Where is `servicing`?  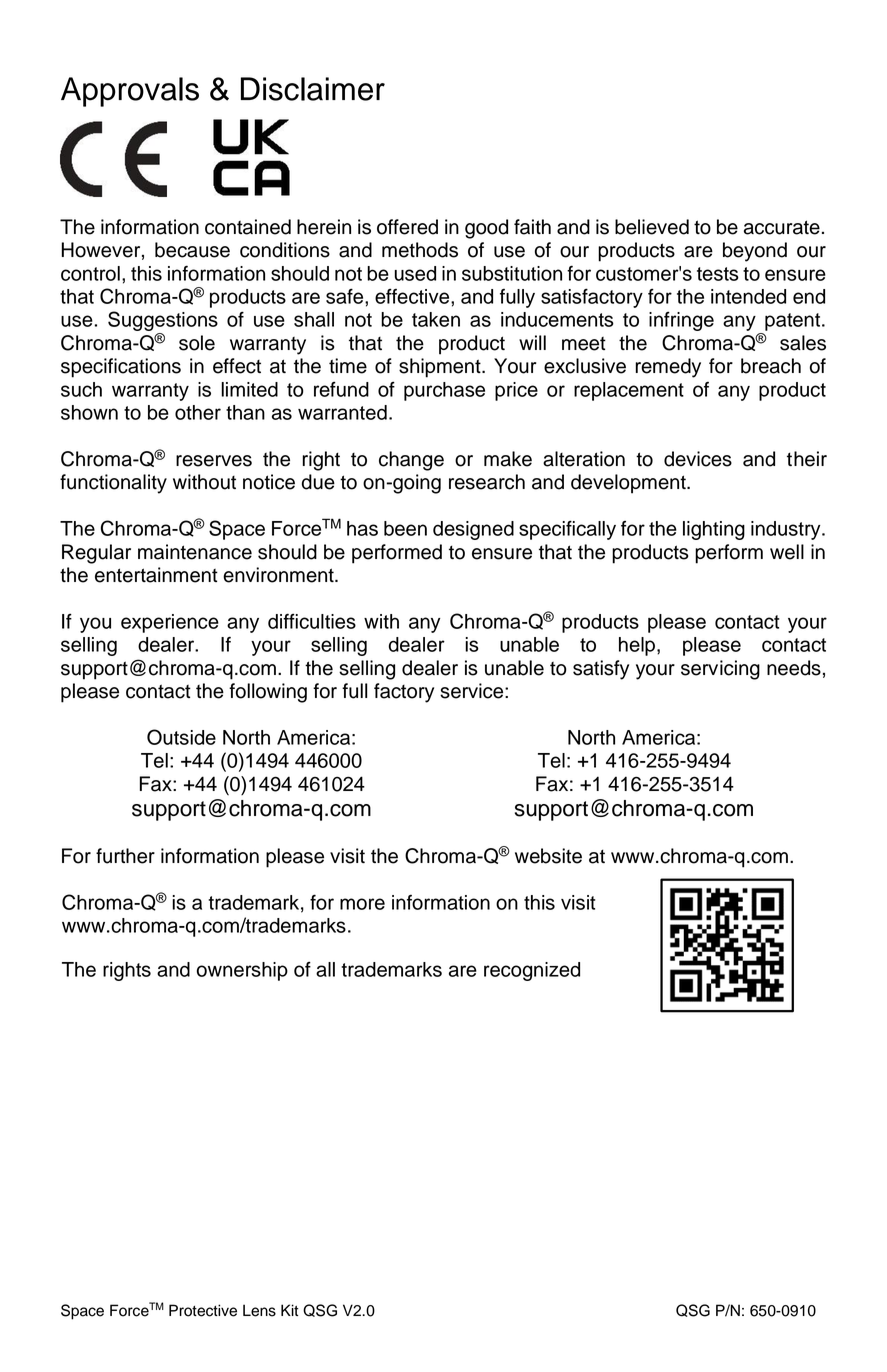
servicing is located at coordinates (720, 670).
